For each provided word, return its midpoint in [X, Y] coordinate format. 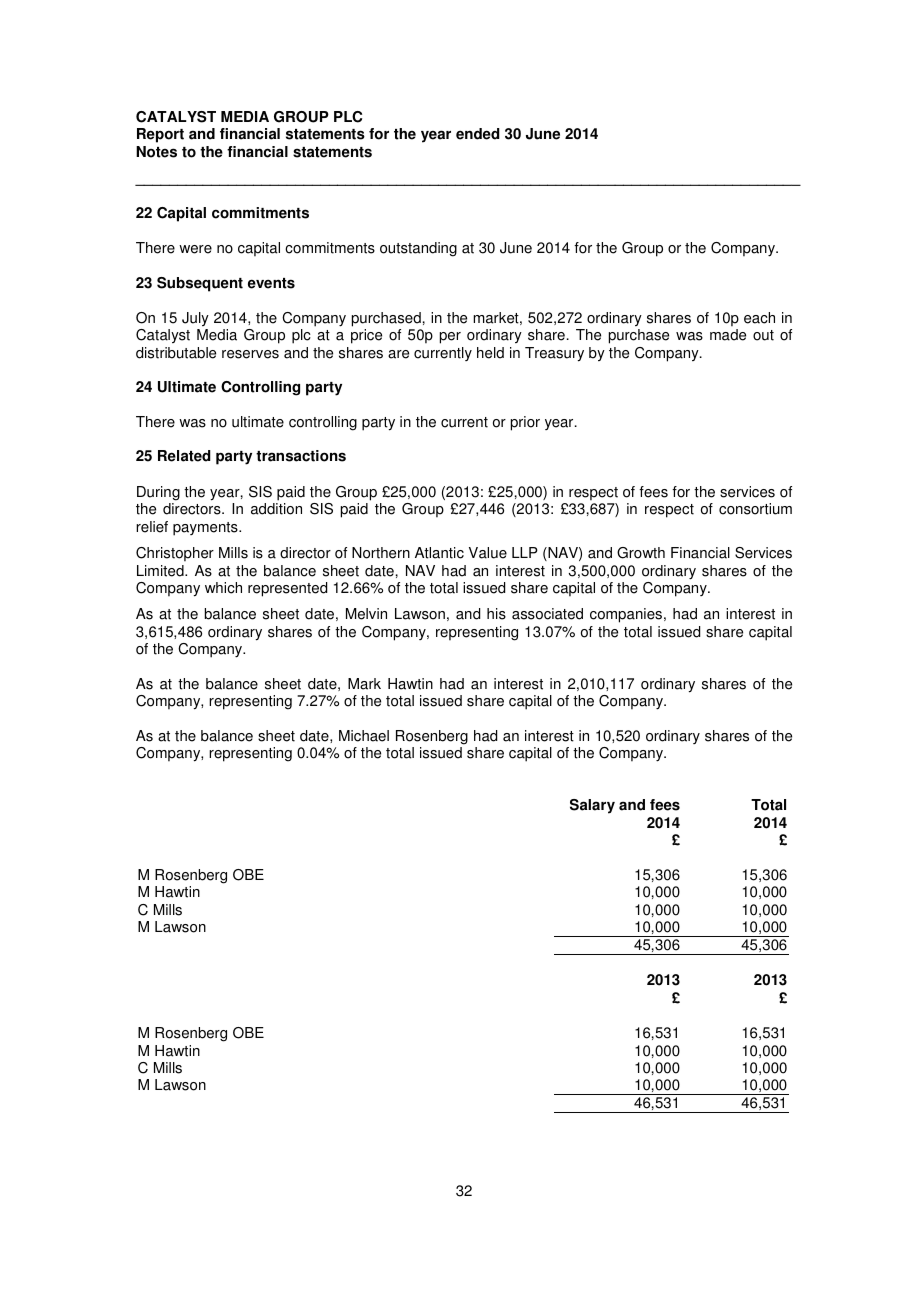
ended [478, 134]
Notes [156, 152]
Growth [641, 553]
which [223, 588]
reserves [250, 354]
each [759, 318]
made [728, 335]
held [490, 353]
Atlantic [439, 553]
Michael [364, 736]
